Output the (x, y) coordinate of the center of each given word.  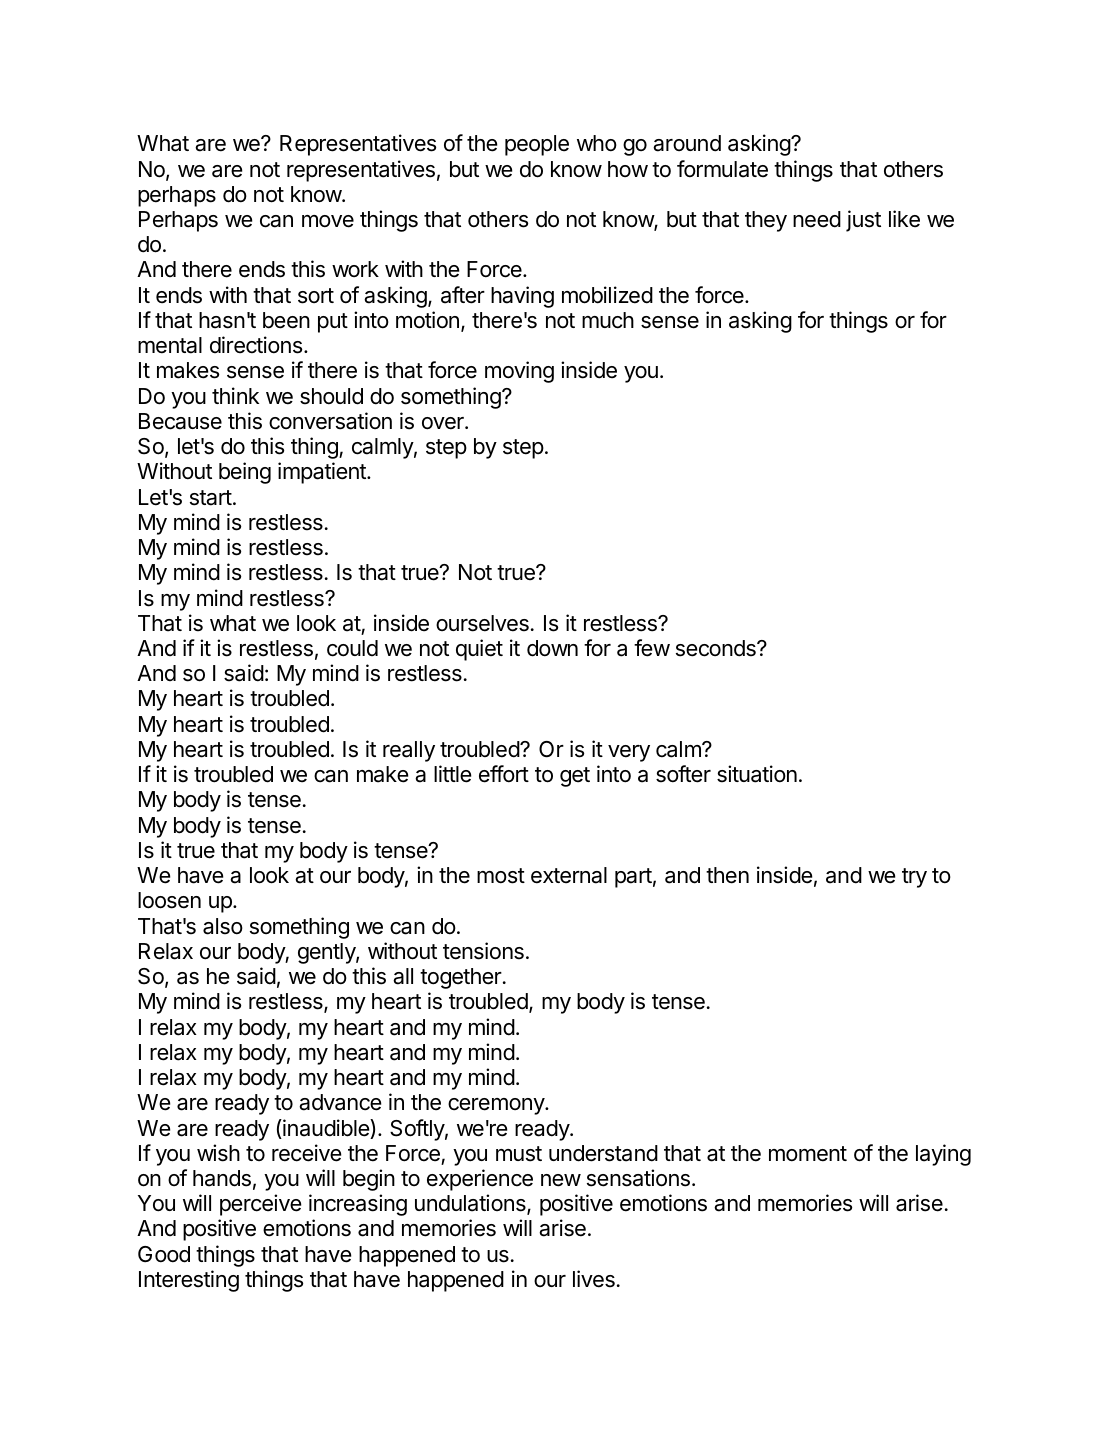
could (352, 648)
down (552, 648)
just (863, 221)
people (537, 145)
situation (757, 774)
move (328, 221)
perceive (260, 1205)
